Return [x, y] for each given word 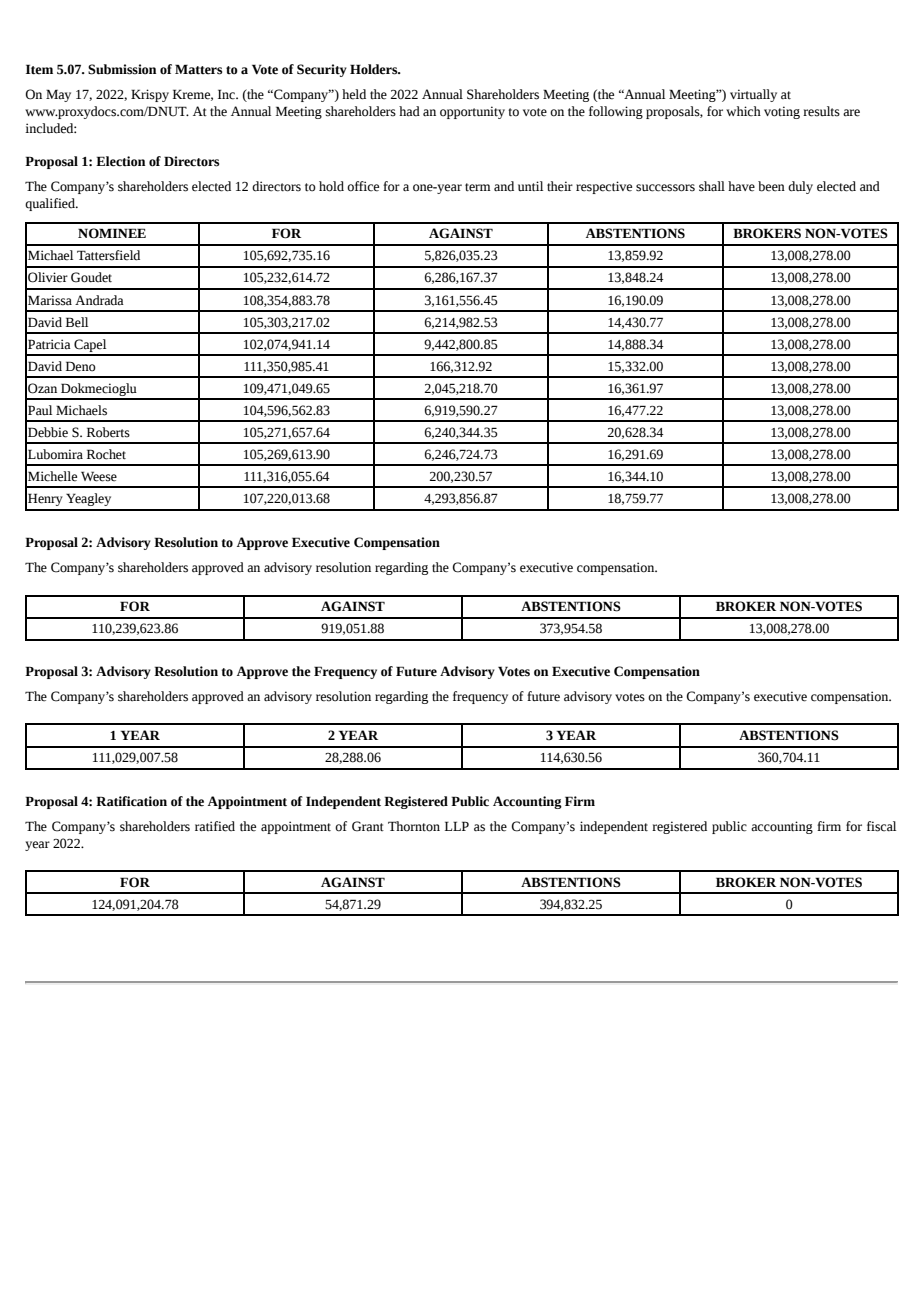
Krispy [150, 95]
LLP [457, 826]
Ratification [131, 801]
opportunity [472, 112]
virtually [753, 95]
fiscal [881, 826]
